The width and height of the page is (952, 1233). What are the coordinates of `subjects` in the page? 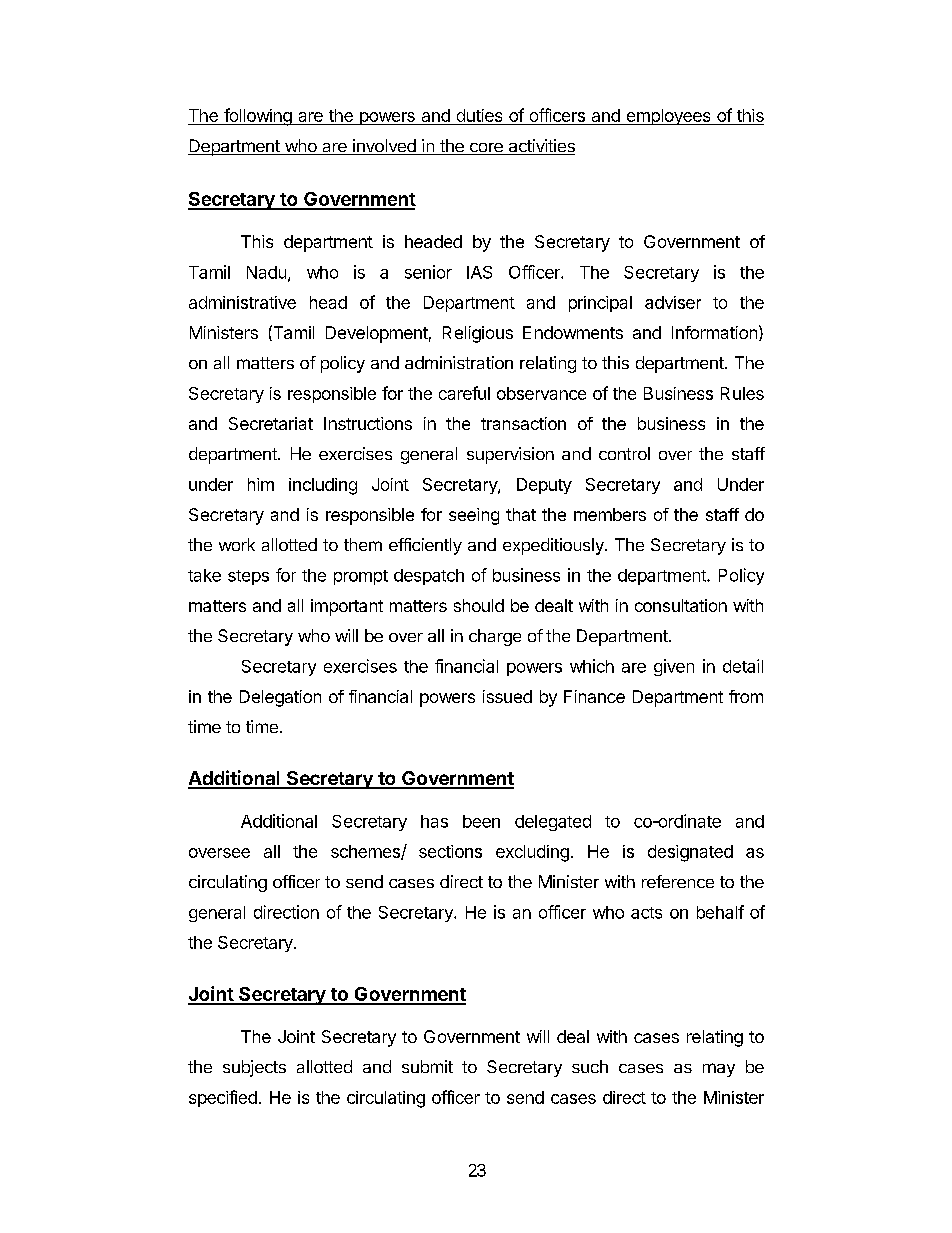 It's located at (254, 1068).
